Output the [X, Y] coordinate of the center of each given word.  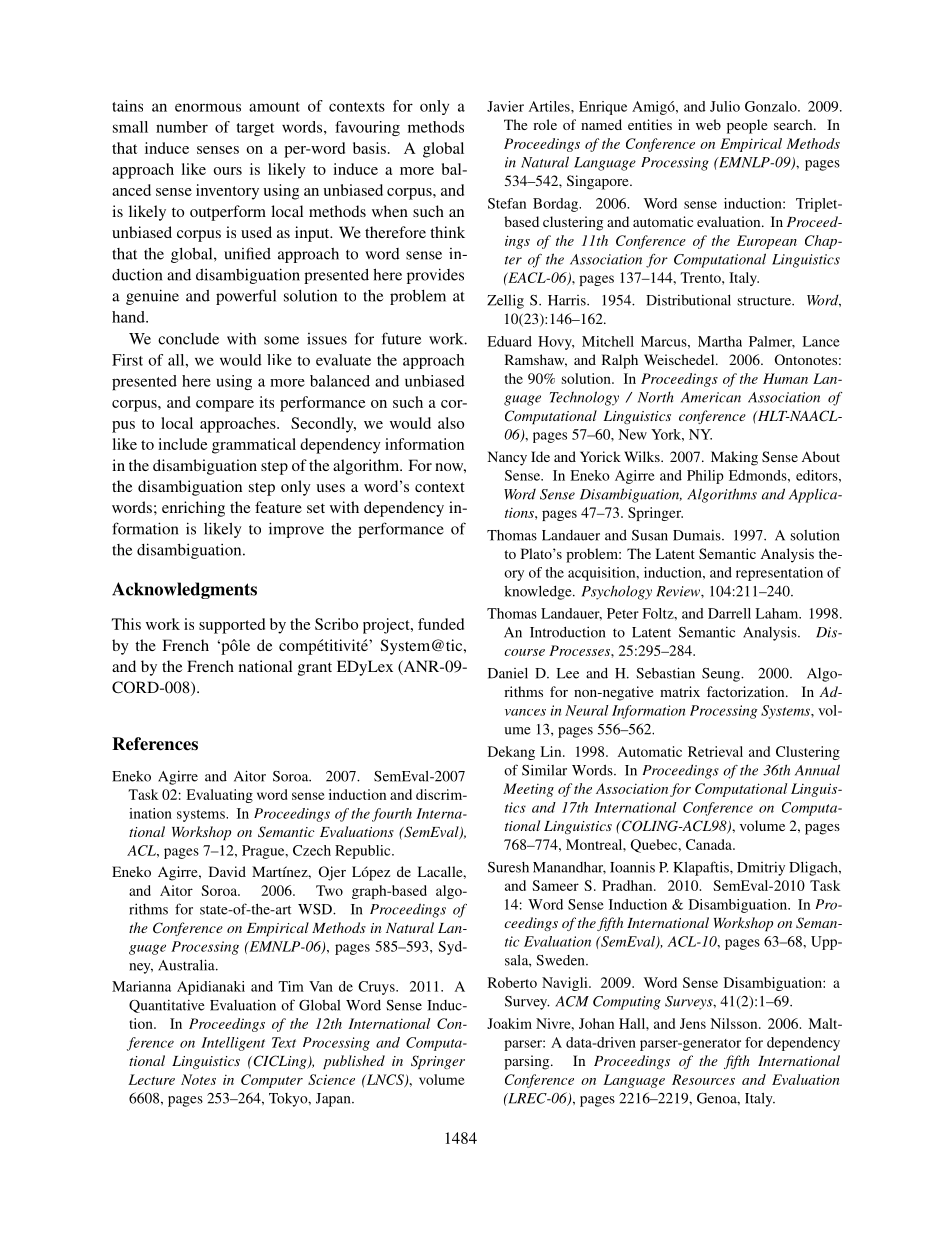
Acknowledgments [184, 590]
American [711, 397]
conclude [188, 339]
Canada [710, 844]
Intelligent [233, 1044]
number [182, 127]
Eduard [510, 341]
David [227, 871]
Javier [505, 106]
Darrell [729, 613]
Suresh [508, 867]
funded [441, 624]
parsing [528, 1062]
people [747, 126]
